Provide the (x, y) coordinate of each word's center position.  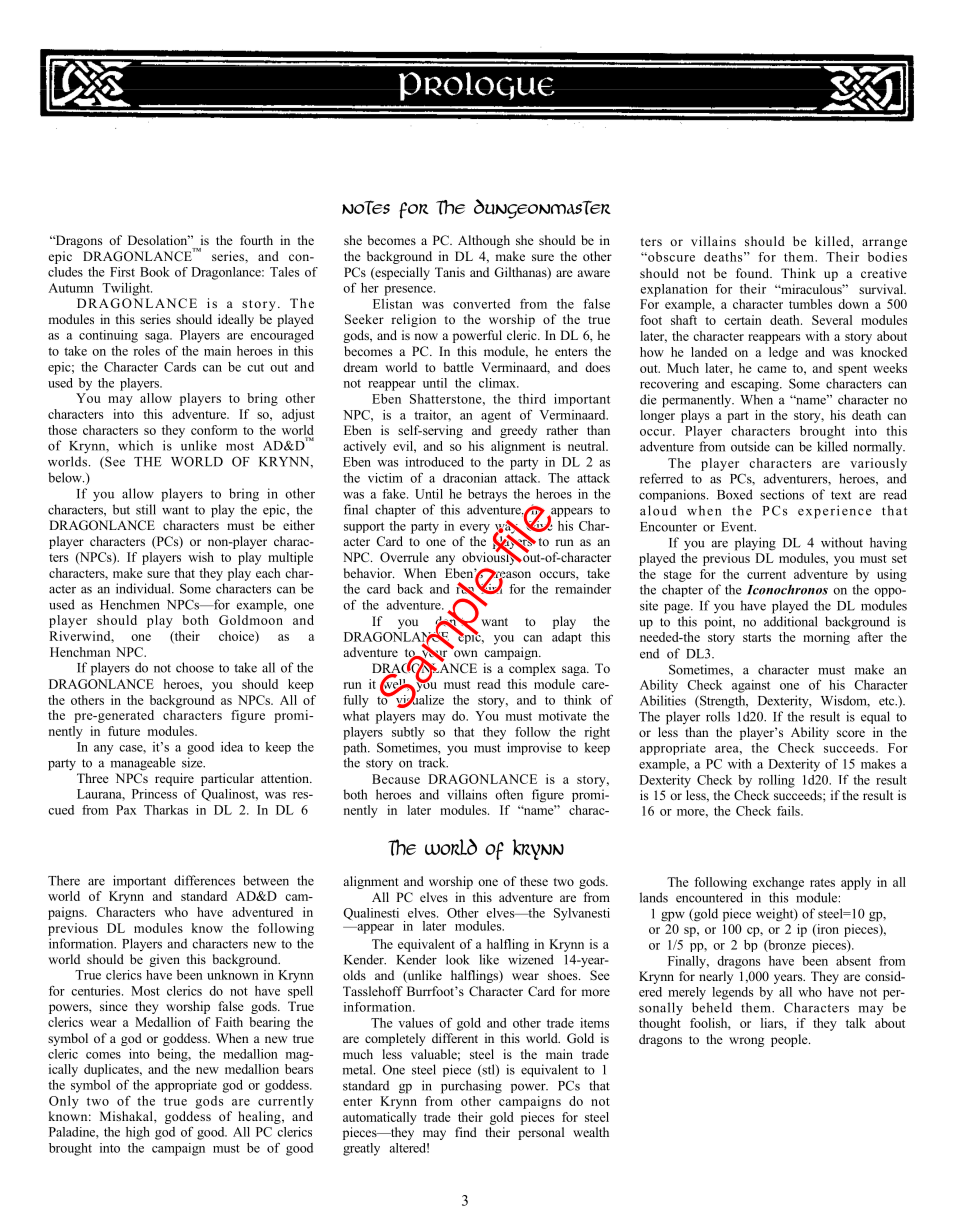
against (751, 686)
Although (484, 241)
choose (195, 667)
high (138, 1133)
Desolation (159, 240)
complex (532, 669)
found (754, 273)
